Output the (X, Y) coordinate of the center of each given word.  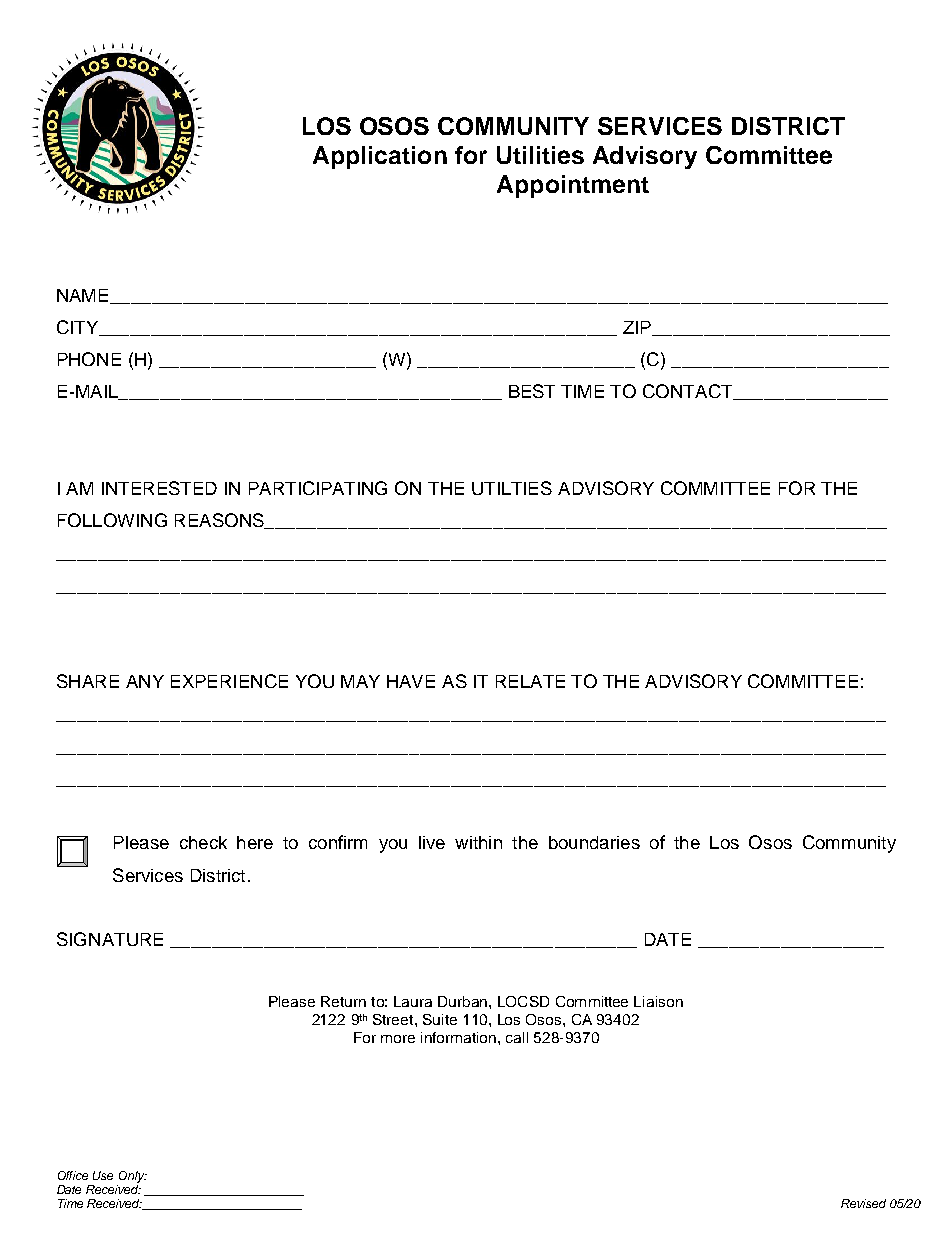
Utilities (540, 155)
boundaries (594, 842)
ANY (145, 681)
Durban (464, 1001)
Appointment (573, 186)
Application (380, 157)
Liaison (658, 1001)
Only (133, 1177)
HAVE (411, 681)
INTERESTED (159, 488)
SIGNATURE (110, 939)
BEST (532, 391)
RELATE (530, 681)
